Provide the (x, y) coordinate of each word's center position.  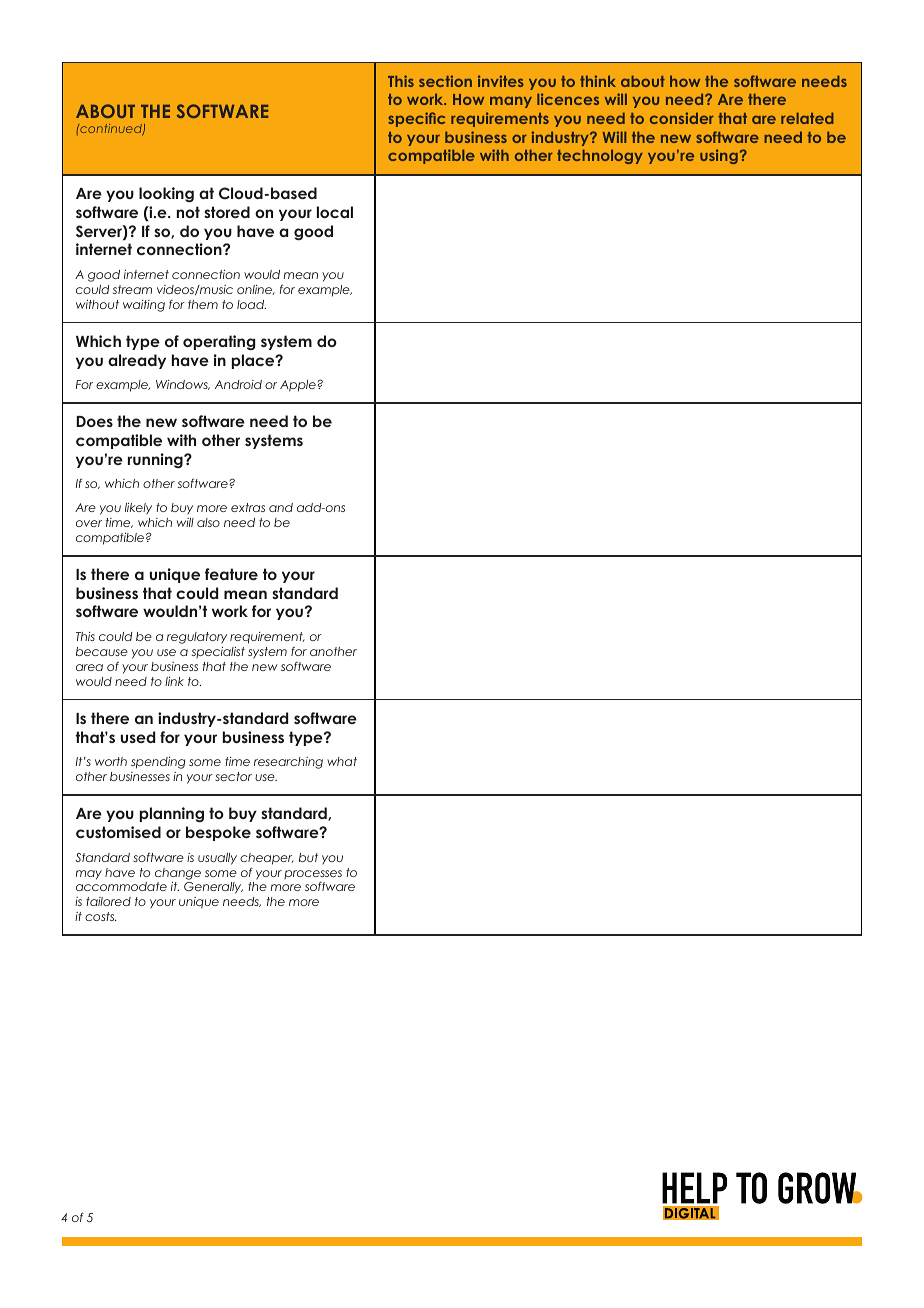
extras (248, 507)
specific (416, 119)
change (178, 874)
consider (682, 118)
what (342, 761)
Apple (299, 386)
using (719, 156)
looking (166, 195)
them (203, 304)
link (174, 681)
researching (288, 763)
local (335, 212)
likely (138, 509)
